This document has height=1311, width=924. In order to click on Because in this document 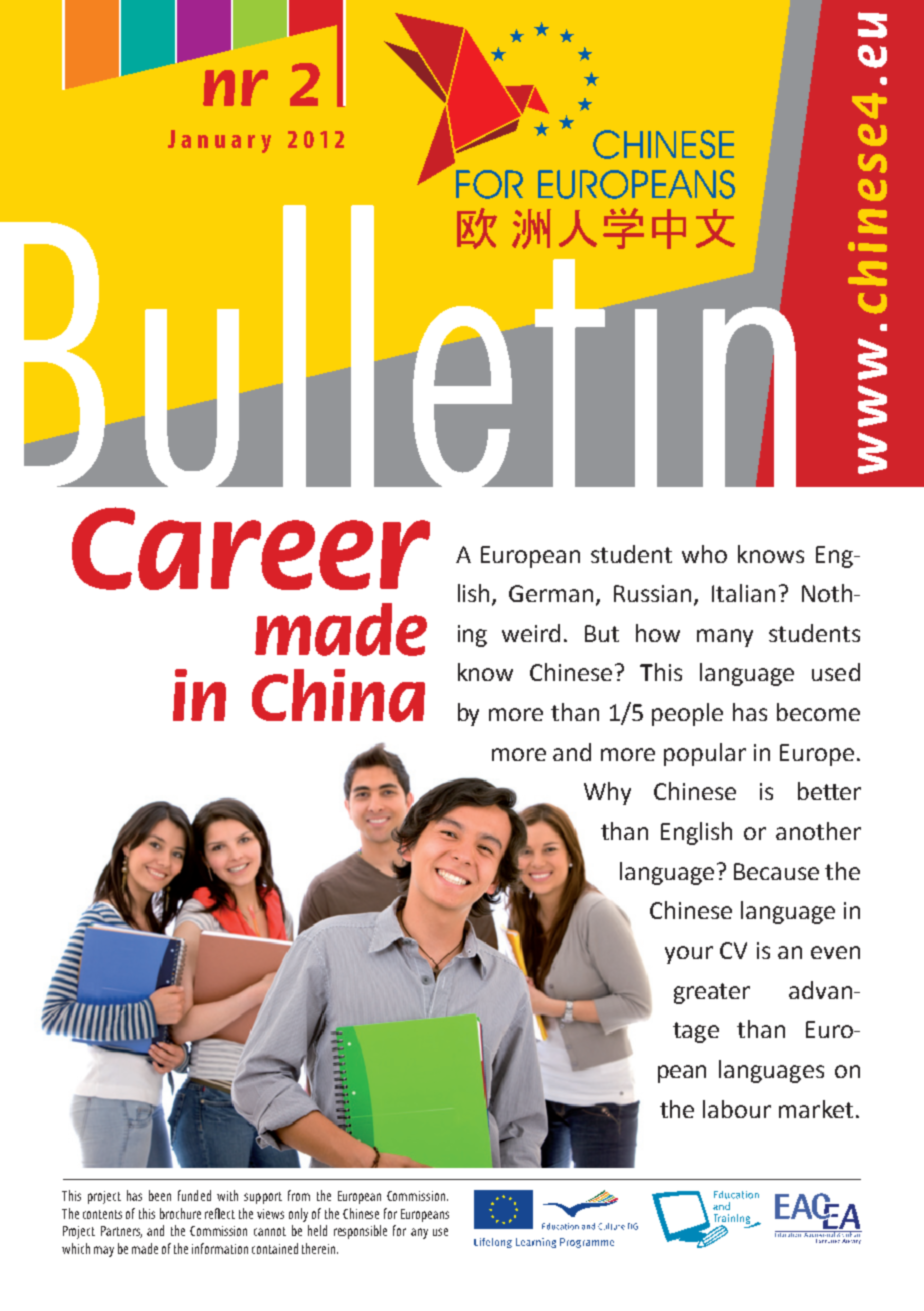, I will do `click(776, 871)`.
